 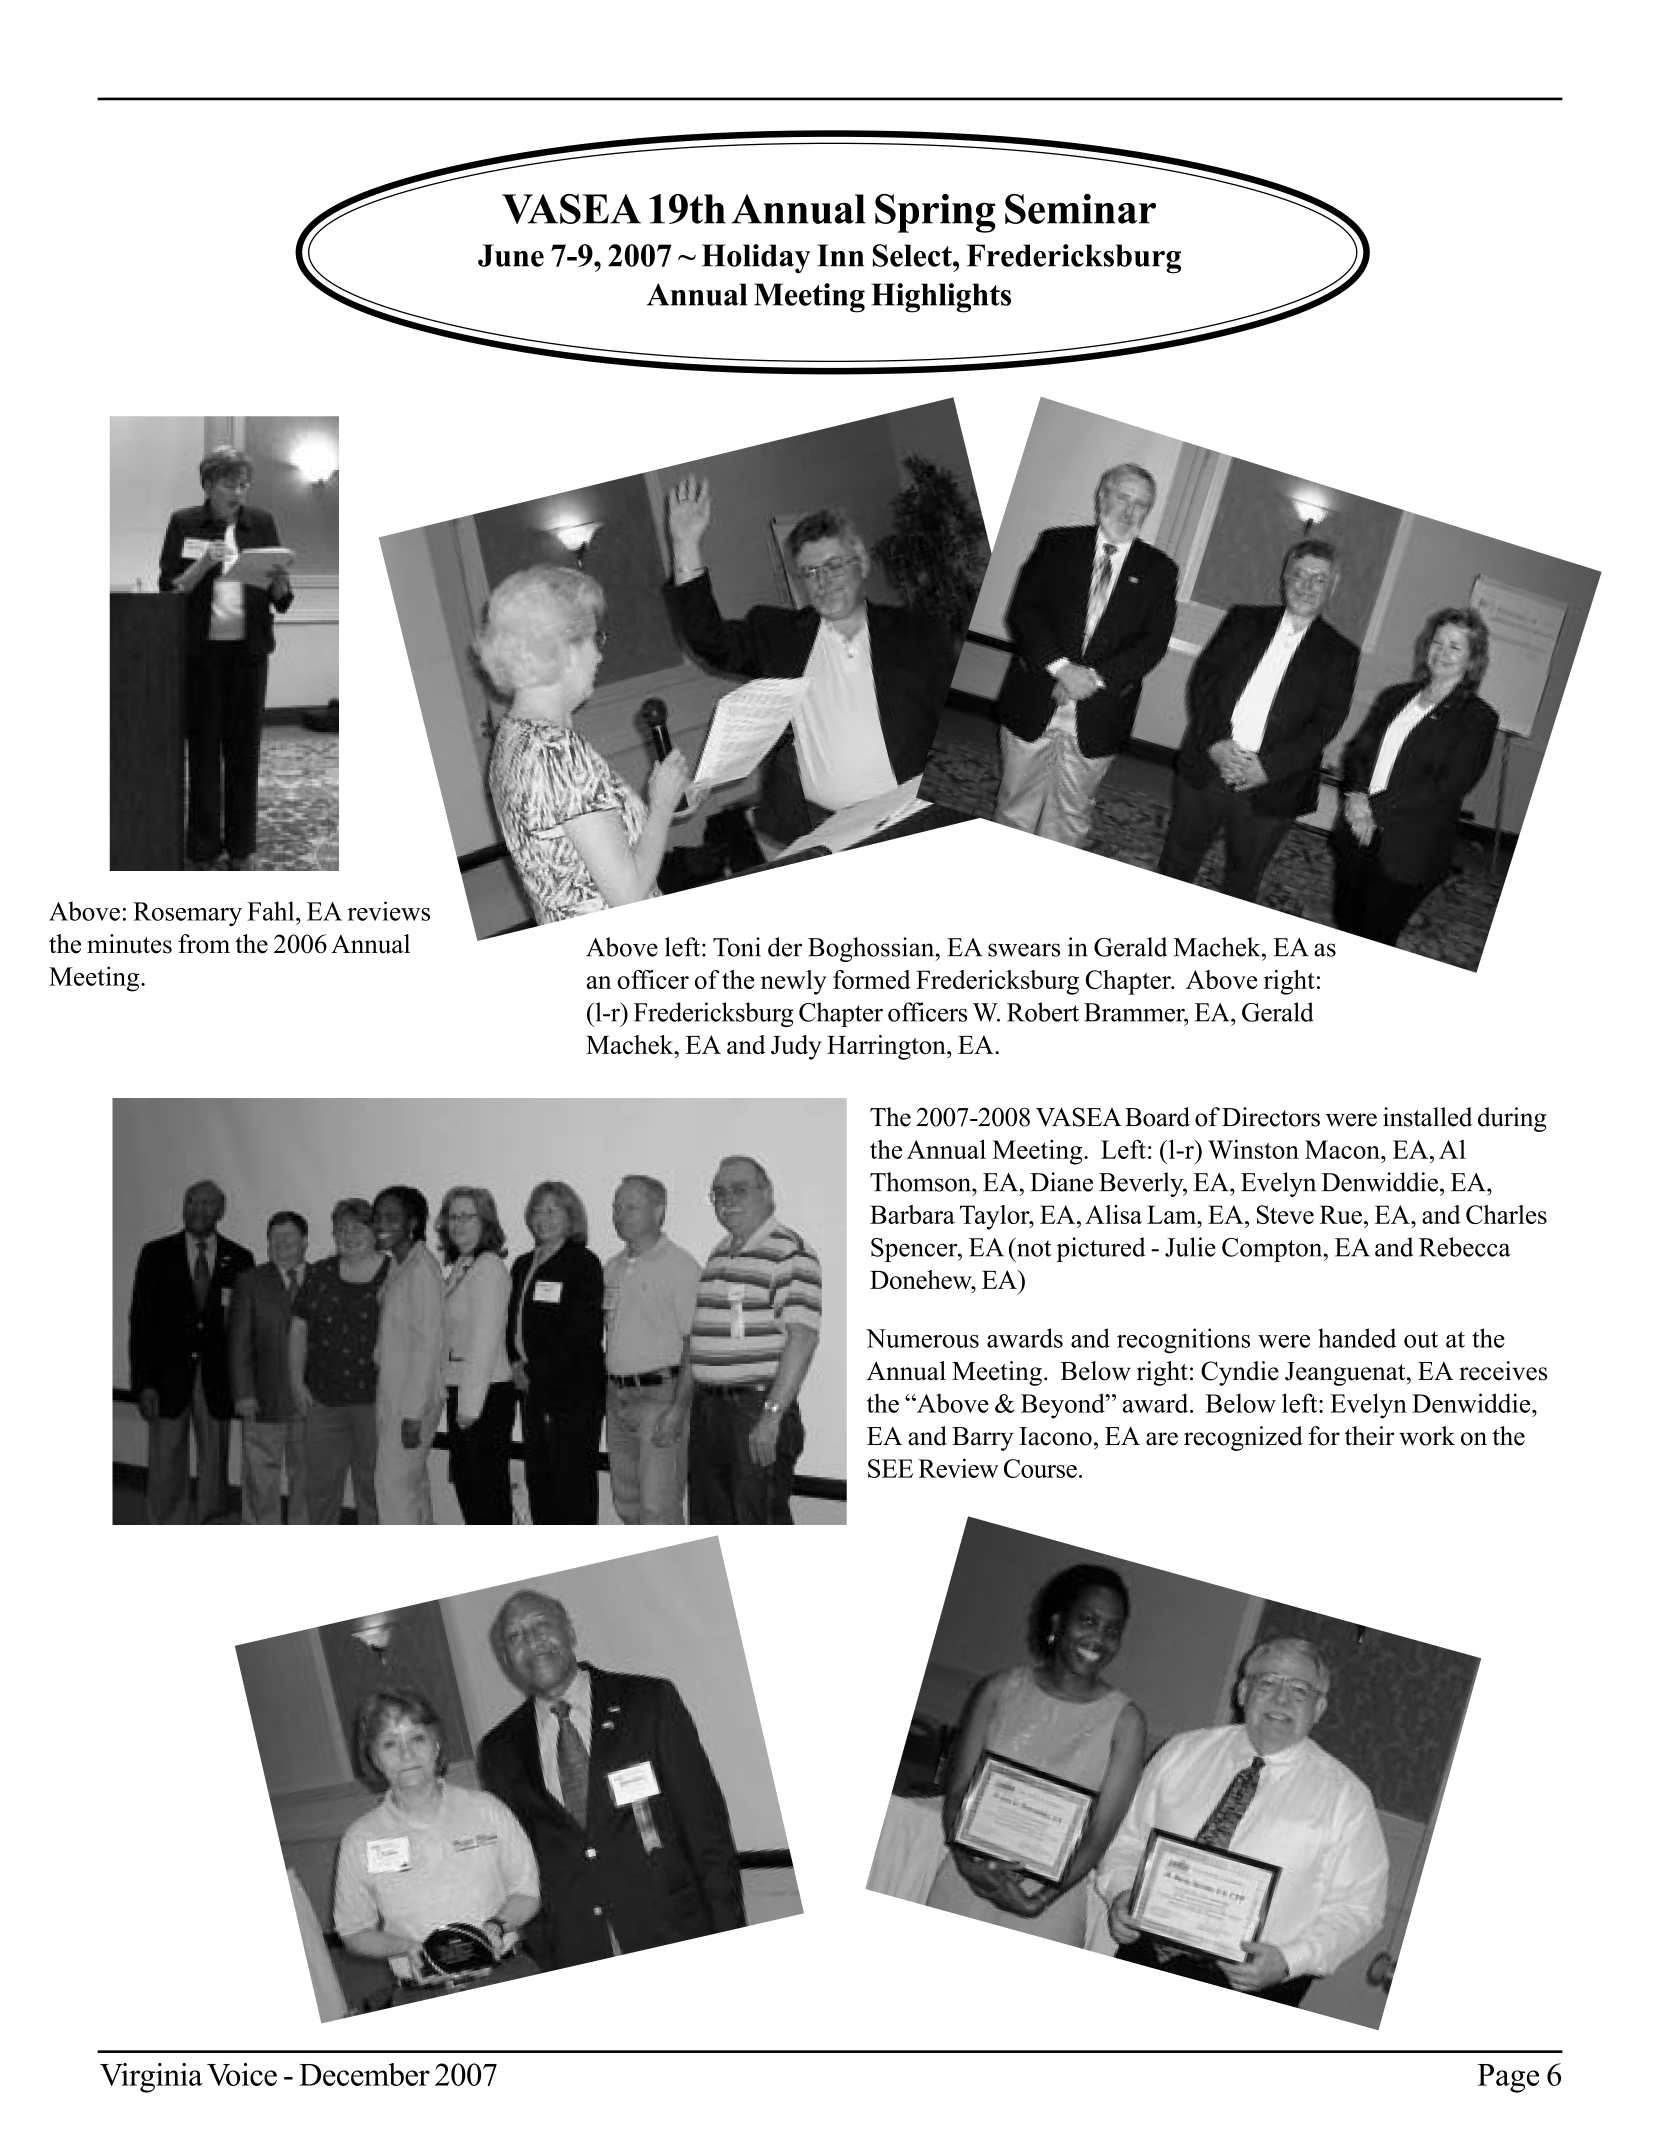 I want to click on Macon, so click(x=1343, y=1149).
